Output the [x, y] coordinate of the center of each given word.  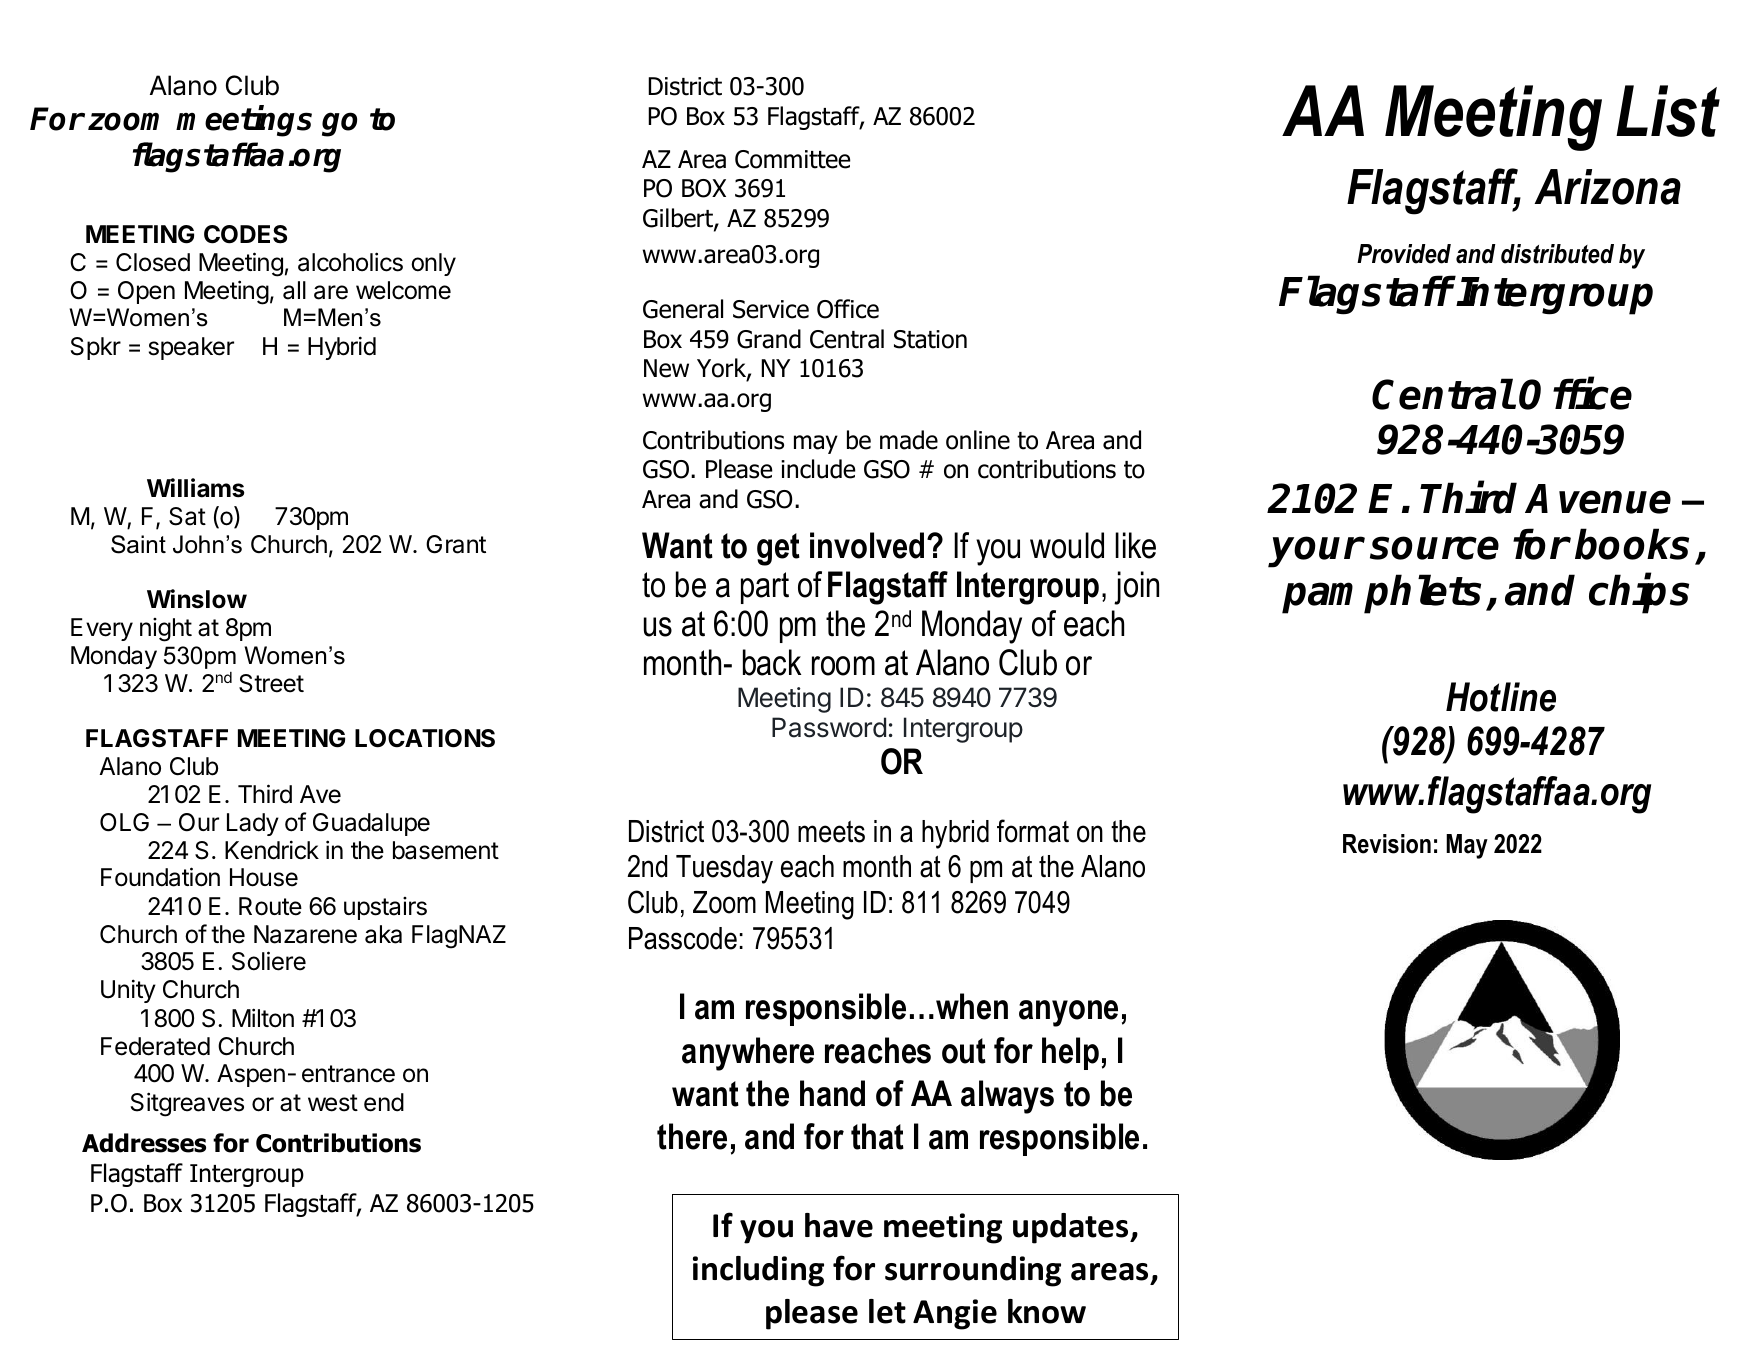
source [1434, 548]
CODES [245, 234]
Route [270, 906]
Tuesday [724, 869]
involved [867, 545]
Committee [793, 159]
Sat [187, 516]
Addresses [144, 1143]
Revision [1387, 844]
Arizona [1607, 187]
